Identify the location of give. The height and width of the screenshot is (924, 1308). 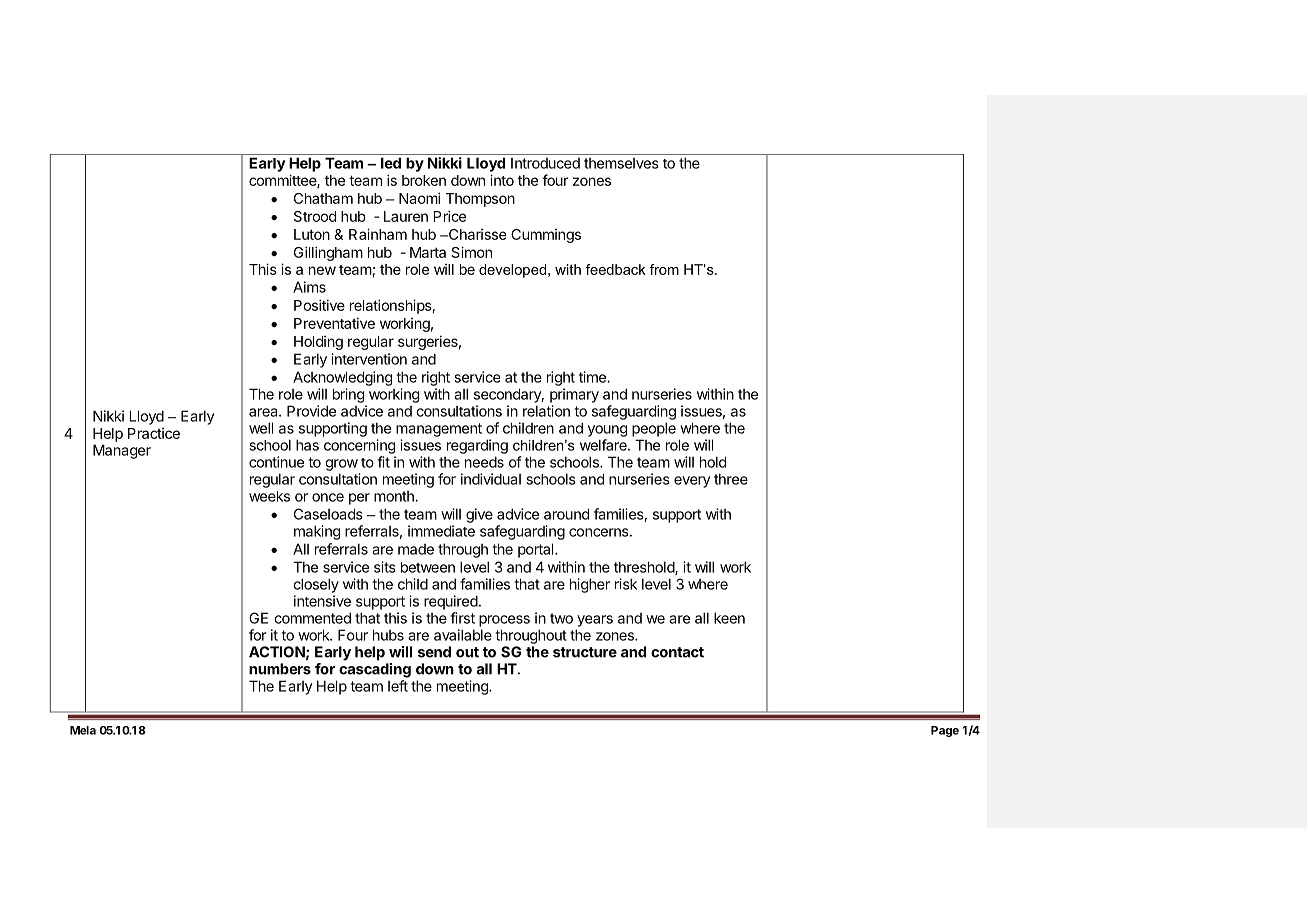
(479, 515).
